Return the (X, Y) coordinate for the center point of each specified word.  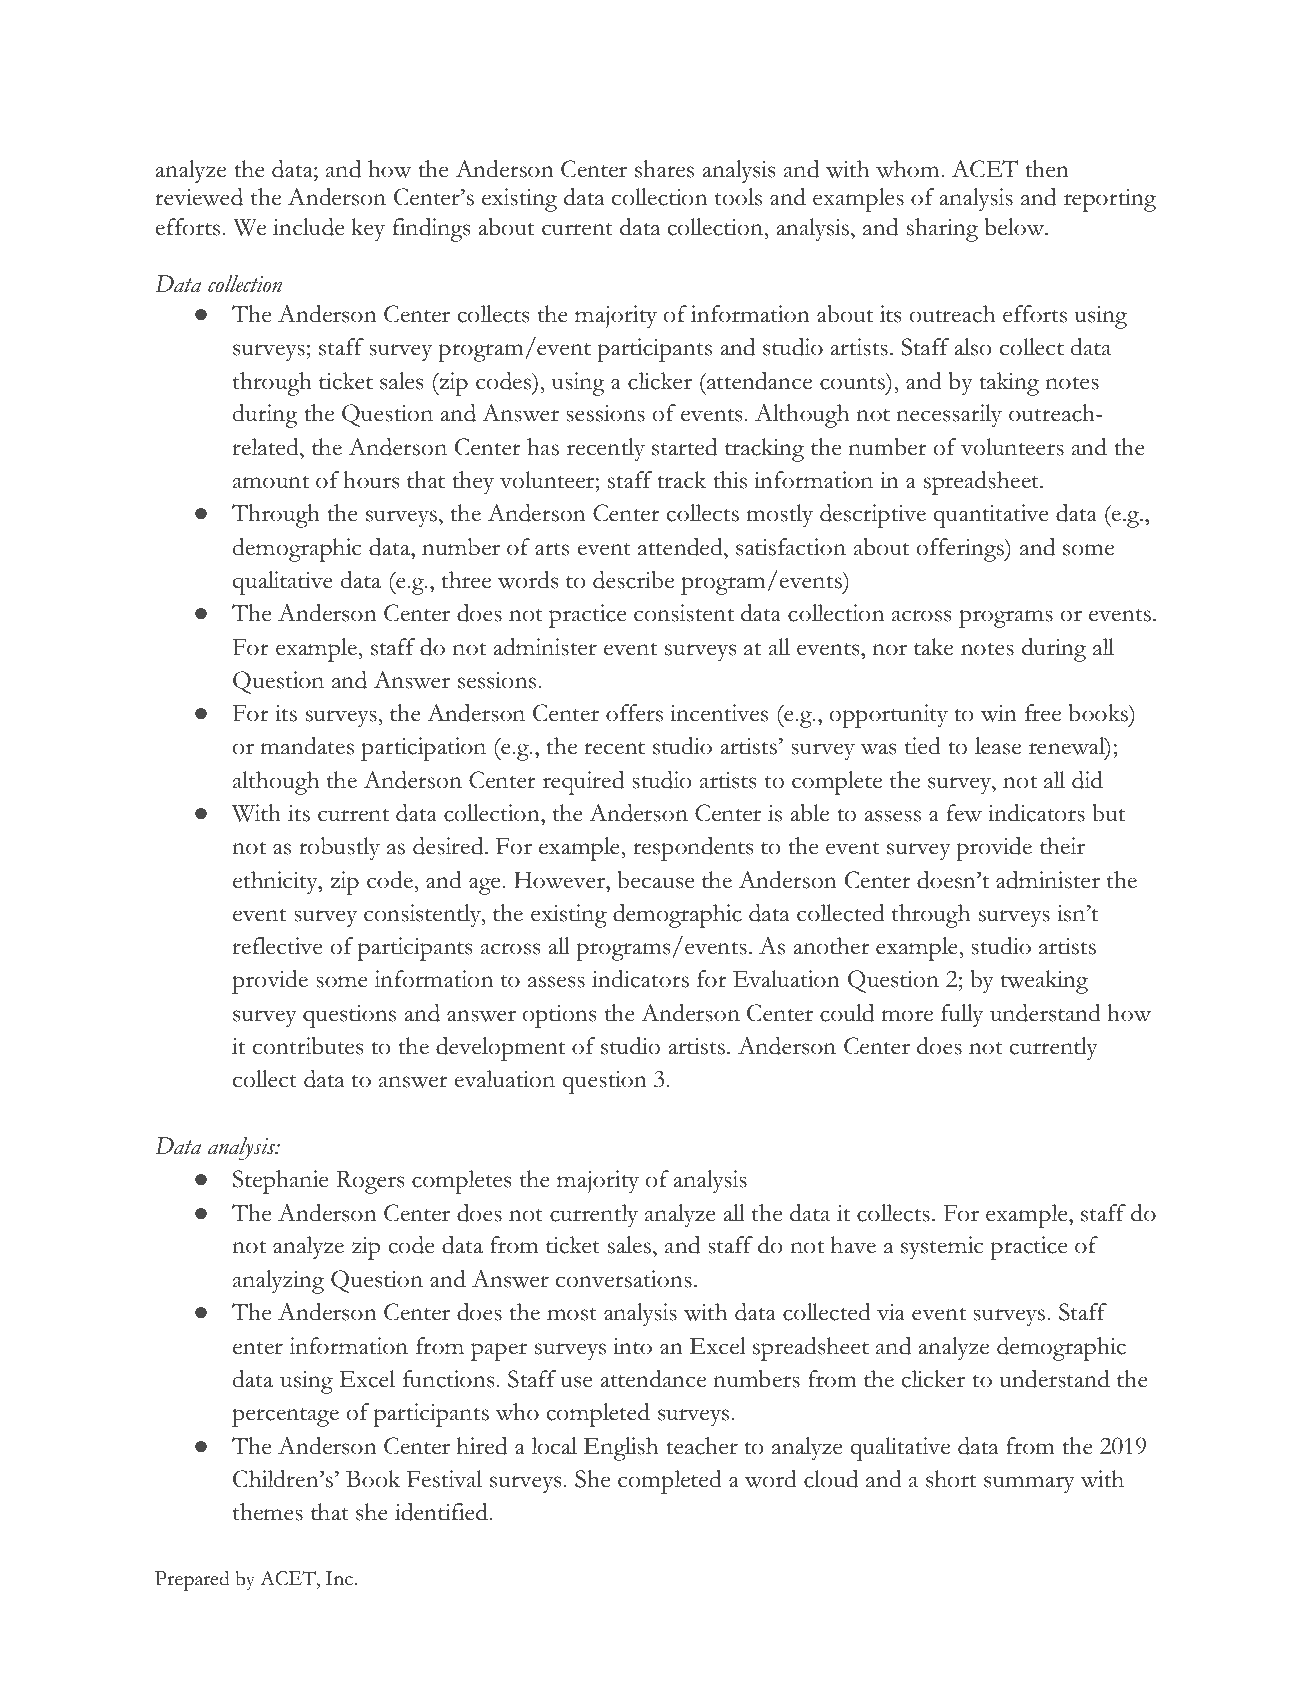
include (308, 227)
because (655, 880)
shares (664, 169)
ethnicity (276, 883)
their (1062, 846)
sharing (942, 230)
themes (268, 1512)
